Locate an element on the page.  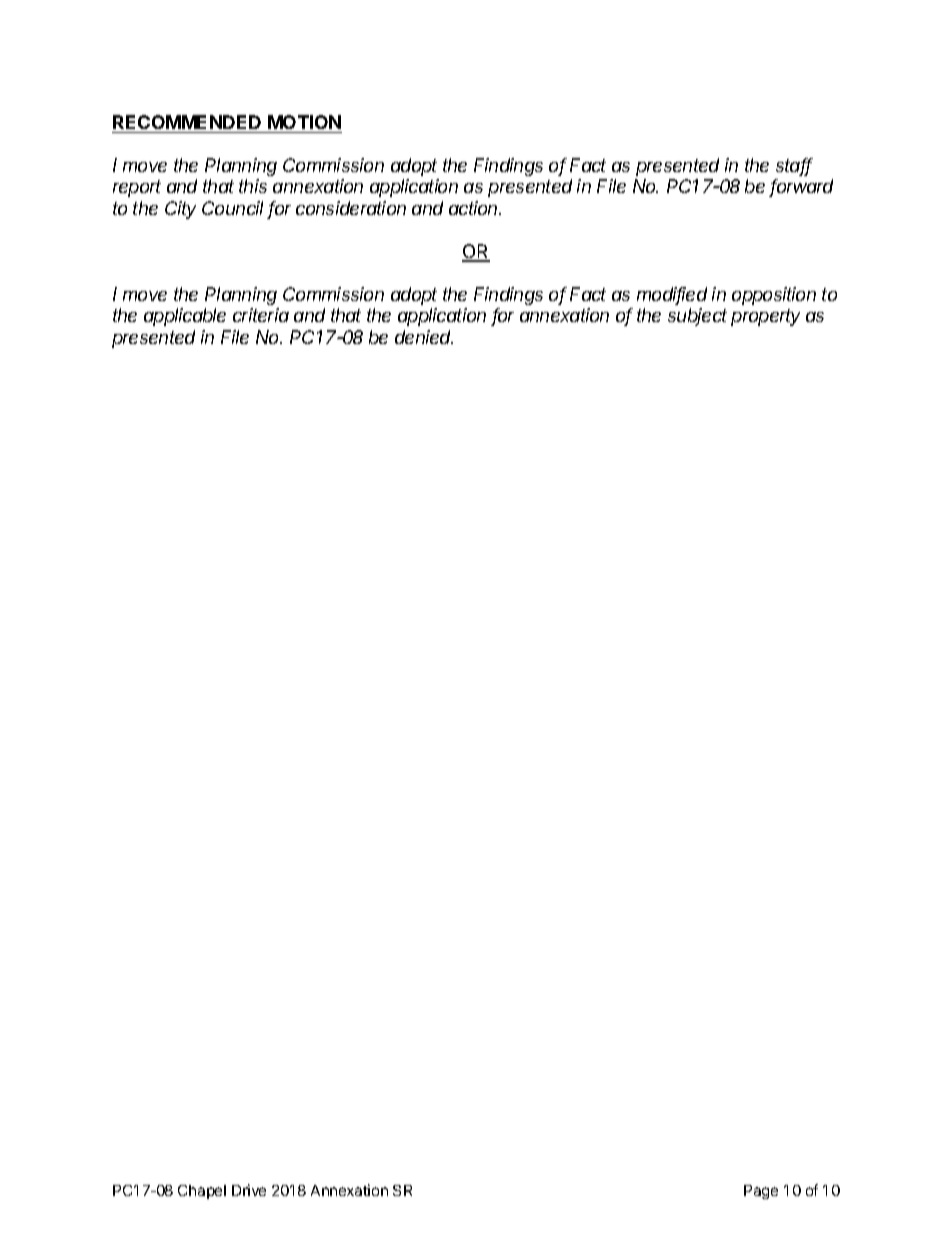
subject is located at coordinates (697, 317).
